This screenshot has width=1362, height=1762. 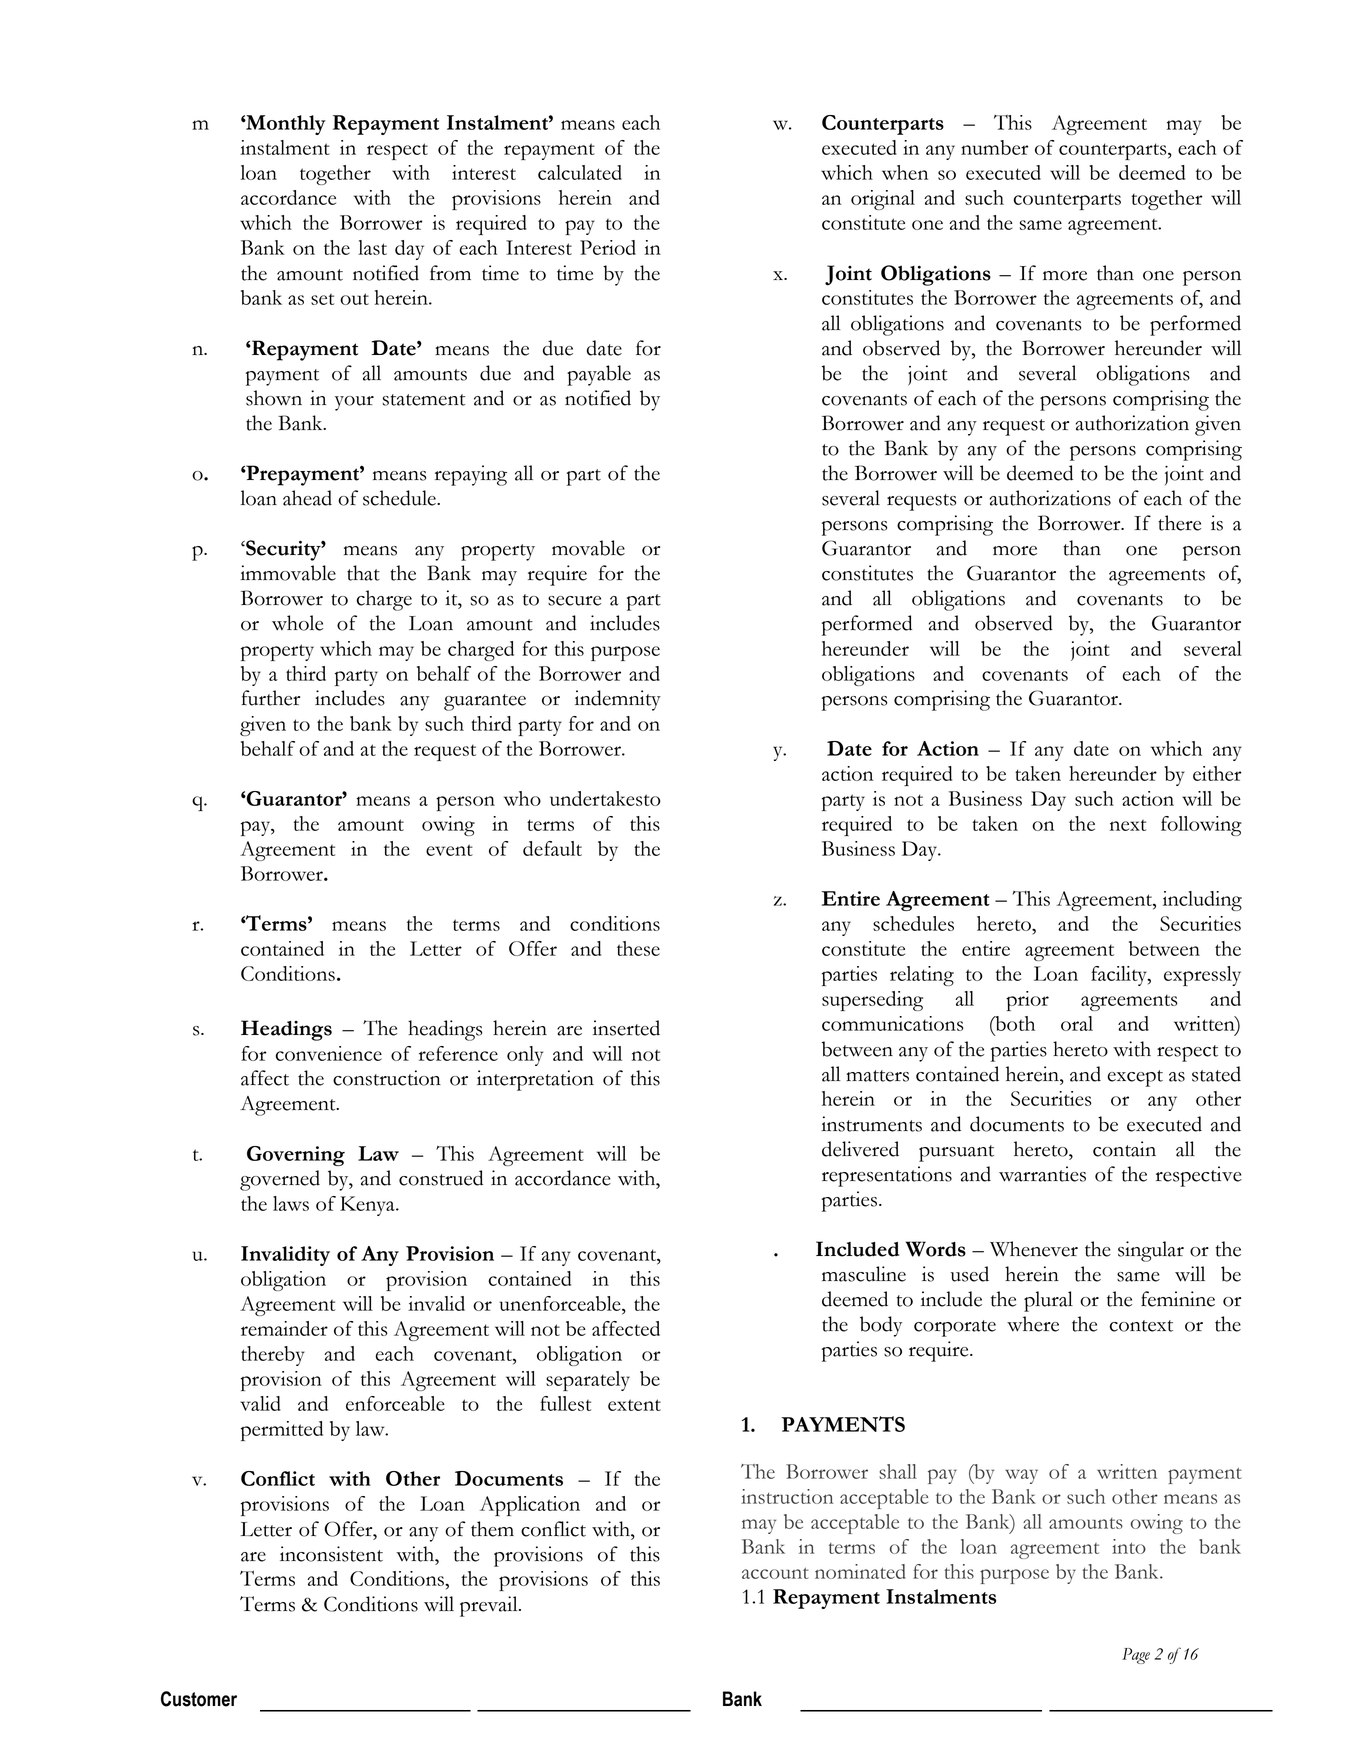 What do you see at coordinates (270, 698) in the screenshot?
I see `further` at bounding box center [270, 698].
